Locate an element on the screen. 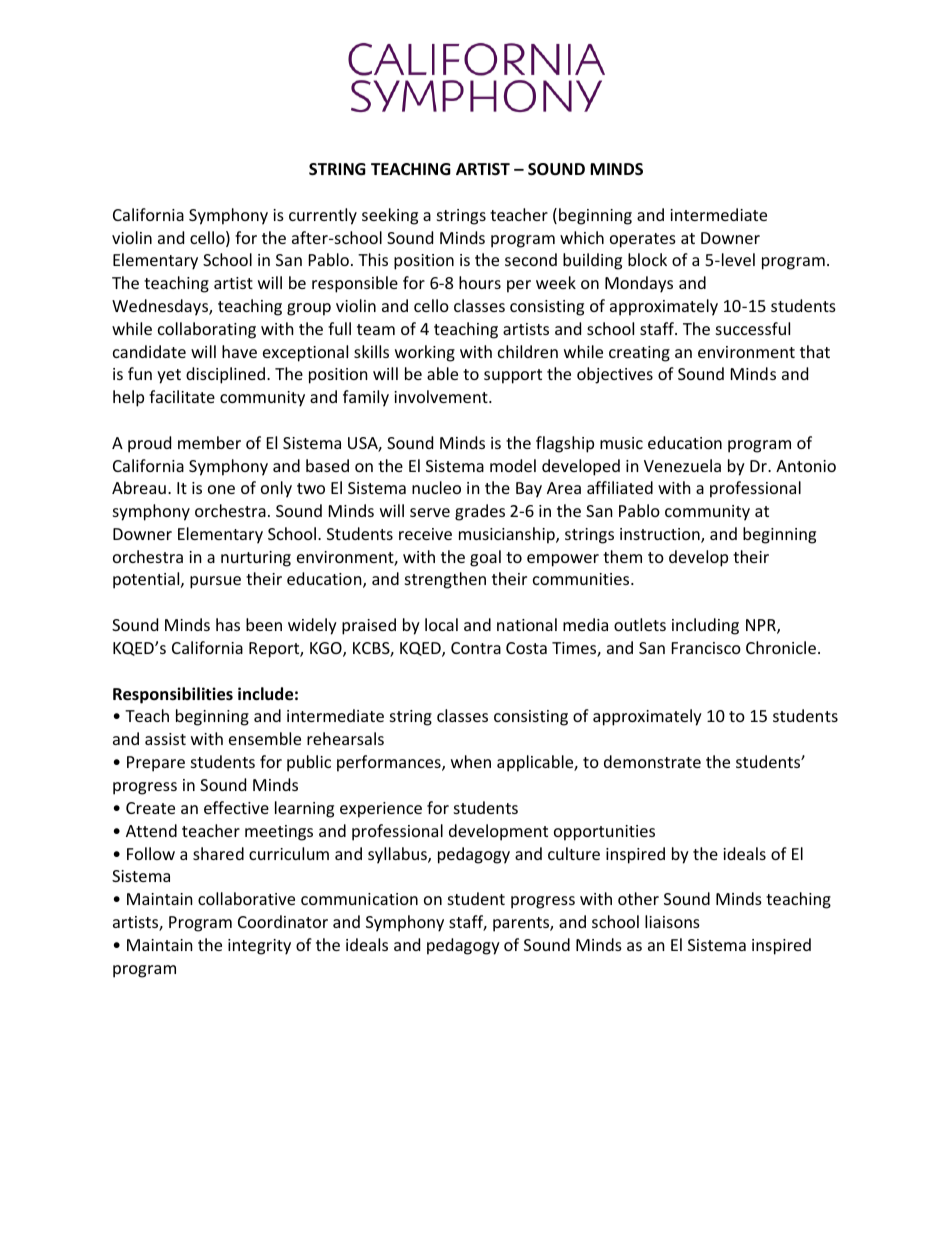 This screenshot has width=952, height=1233. strengthen is located at coordinates (445, 580).
